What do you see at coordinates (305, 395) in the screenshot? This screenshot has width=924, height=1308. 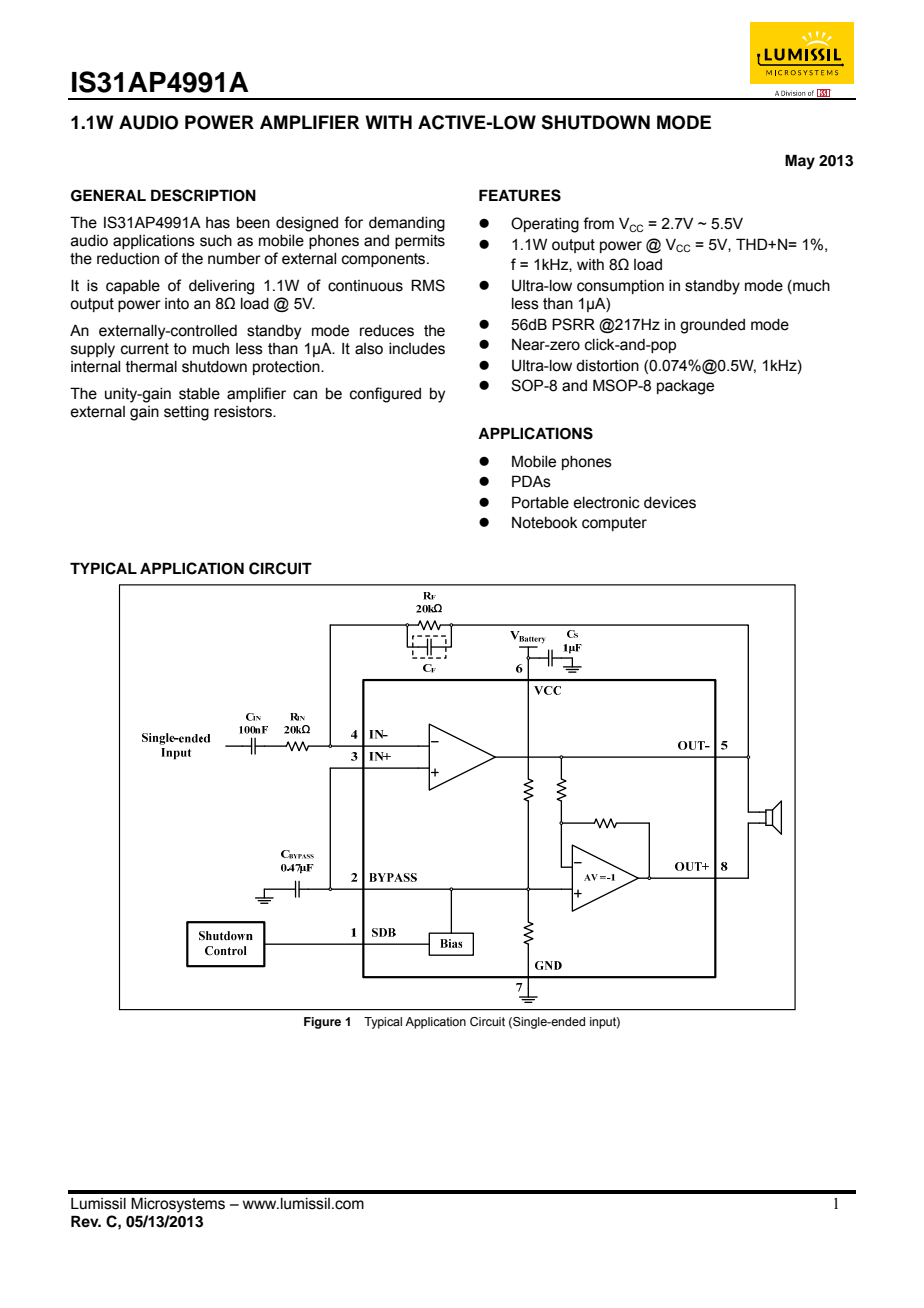 I see `can` at bounding box center [305, 395].
